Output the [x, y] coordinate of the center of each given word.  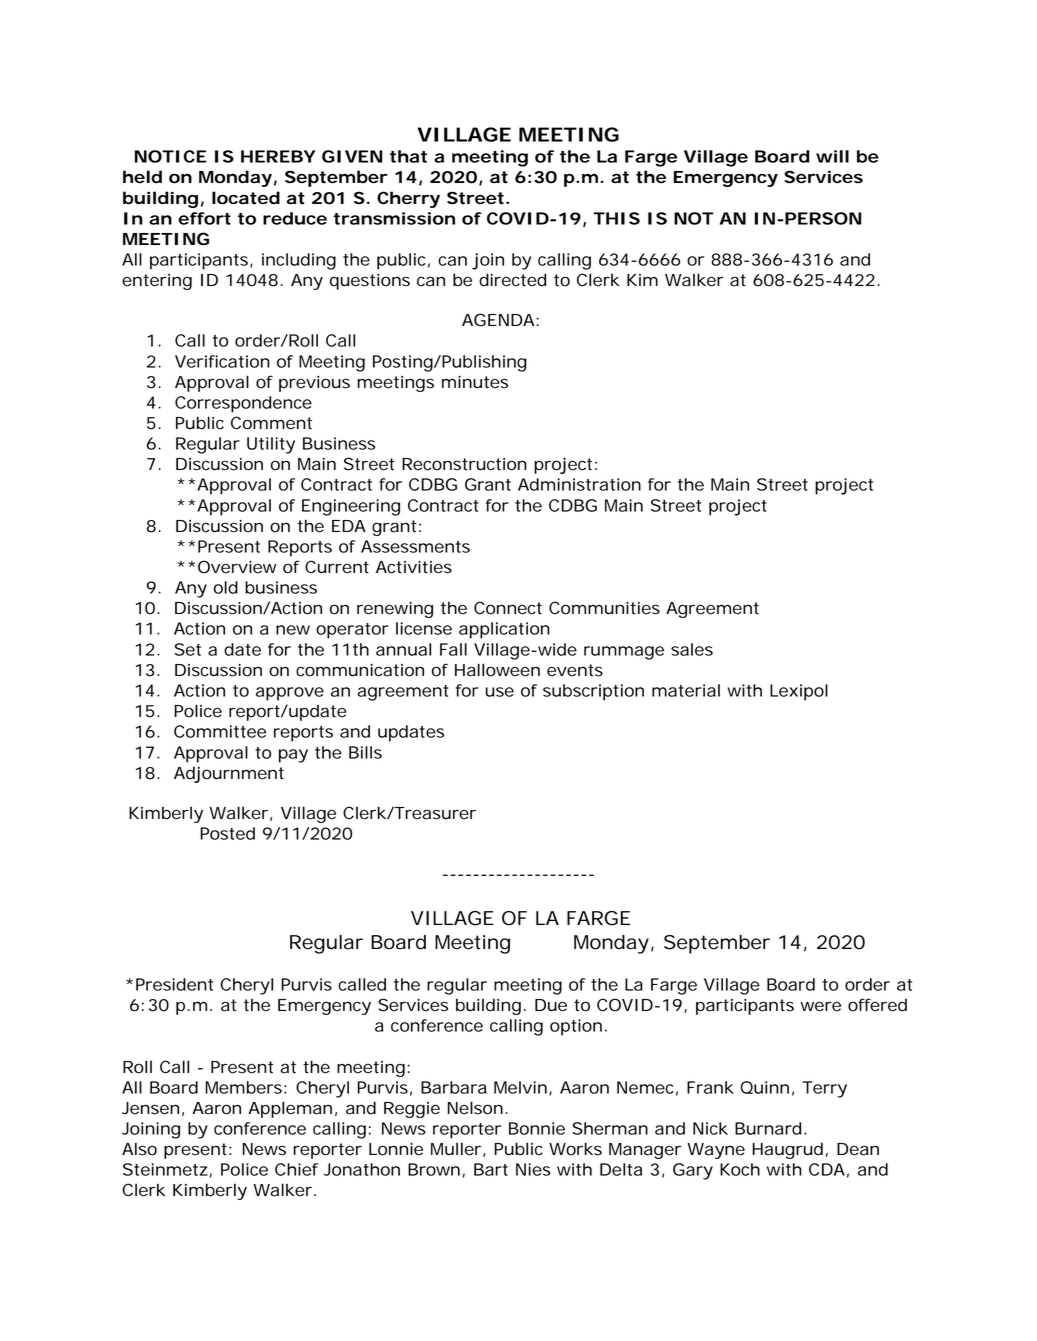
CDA [827, 1169]
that [408, 156]
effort [204, 218]
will [832, 156]
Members [243, 1087]
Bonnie [537, 1128]
